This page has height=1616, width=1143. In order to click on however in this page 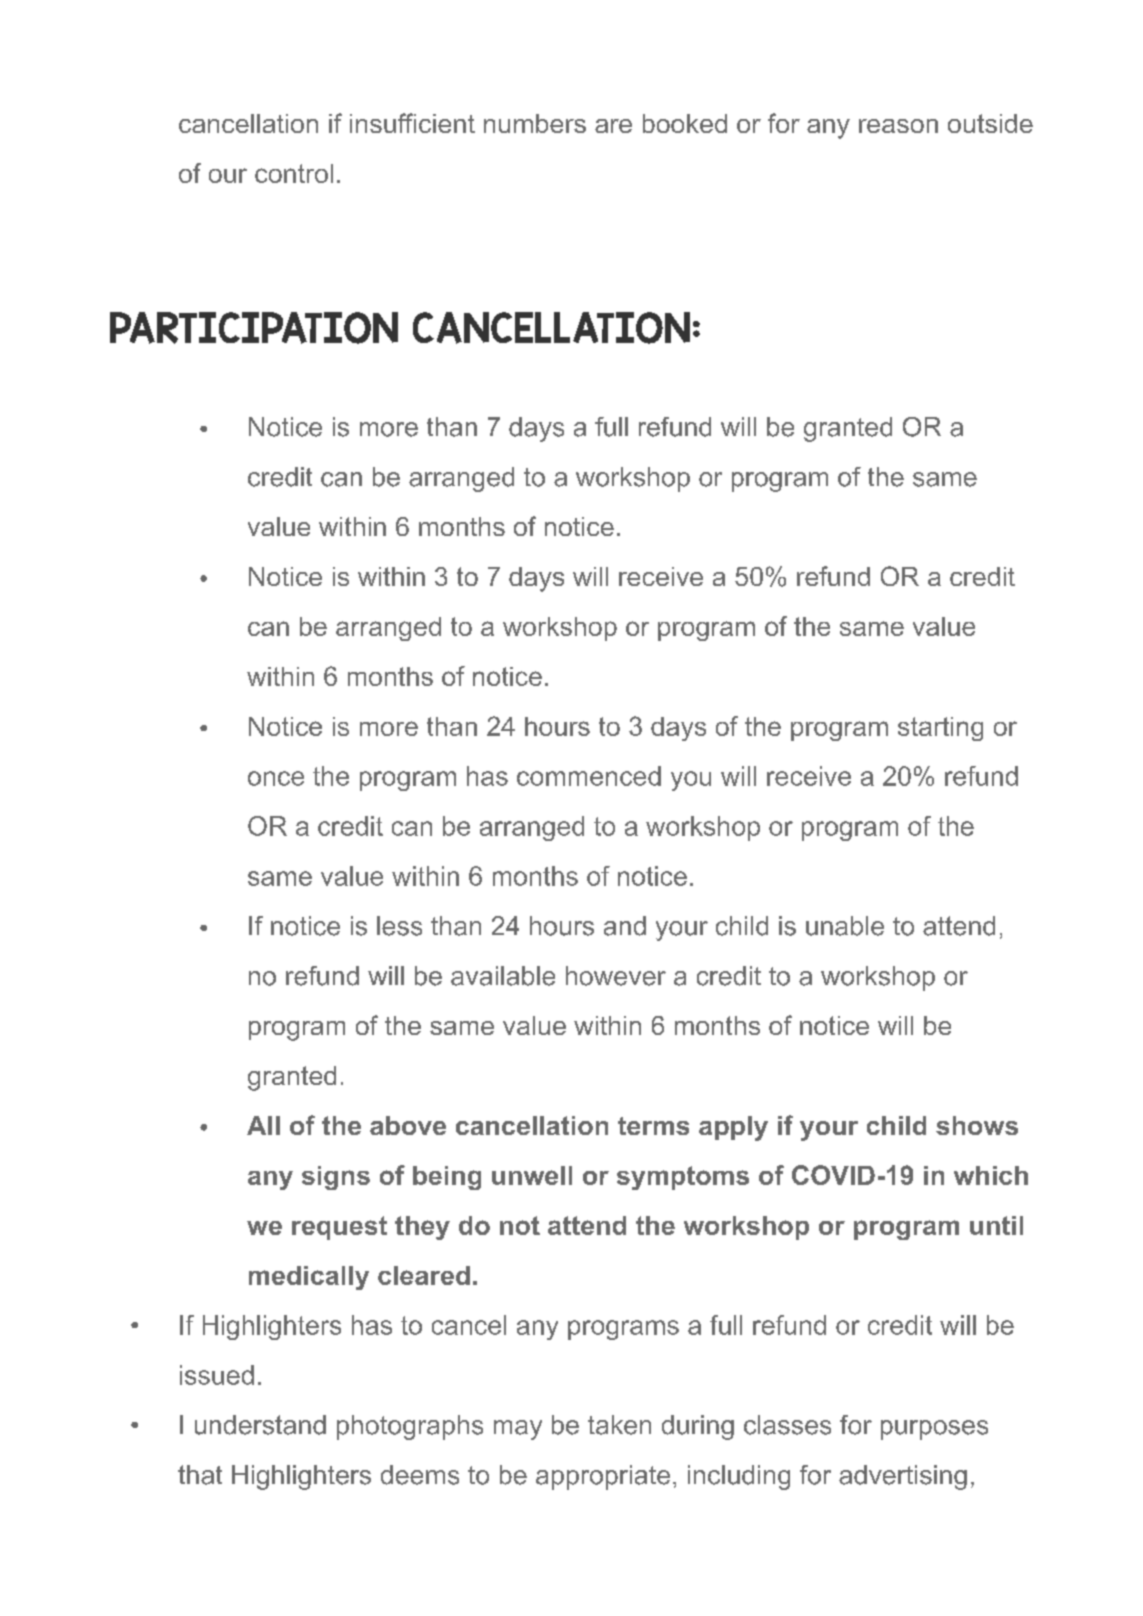, I will do `click(616, 976)`.
